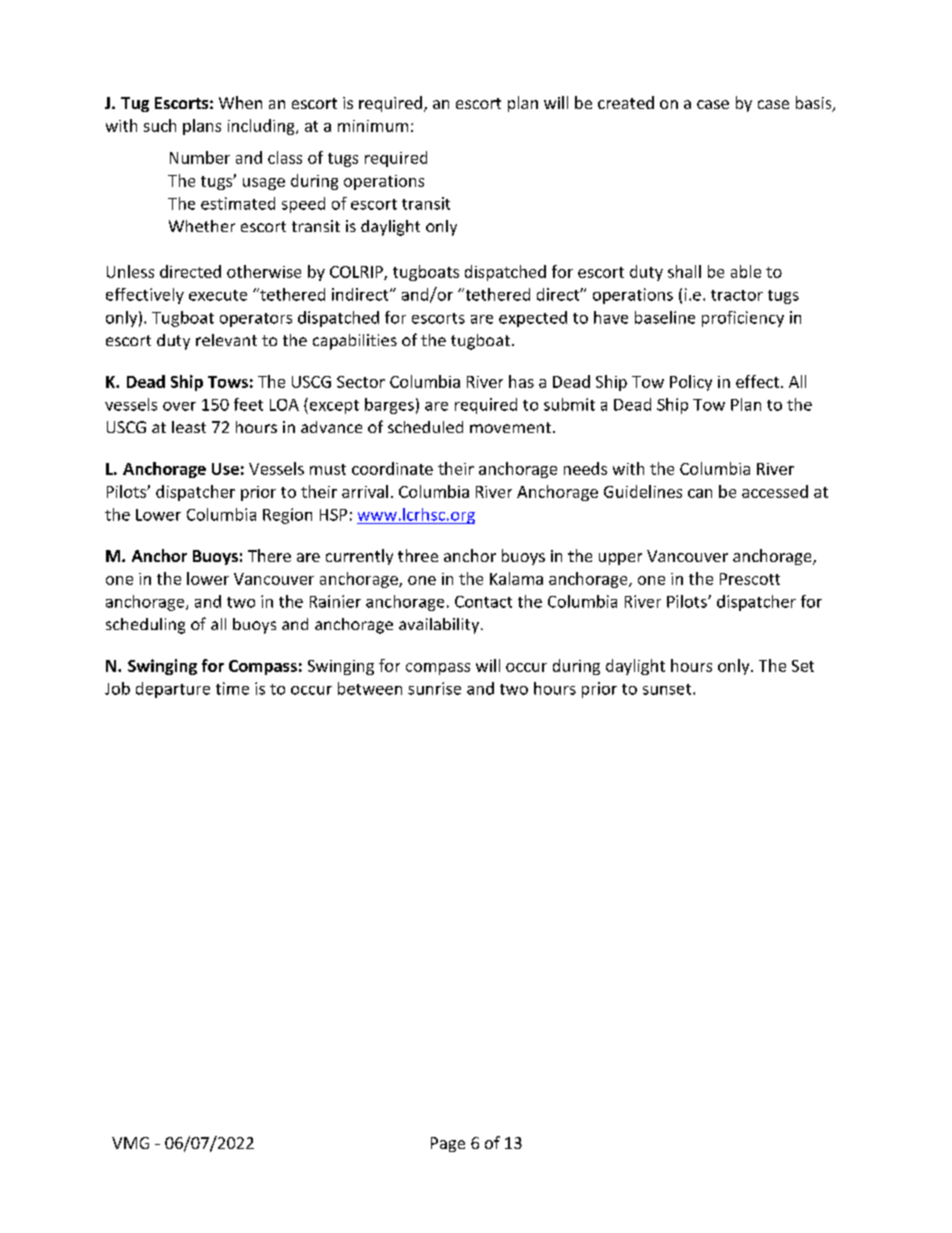 The image size is (952, 1233). Describe the element at coordinates (750, 579) in the screenshot. I see `Prescott` at that location.
